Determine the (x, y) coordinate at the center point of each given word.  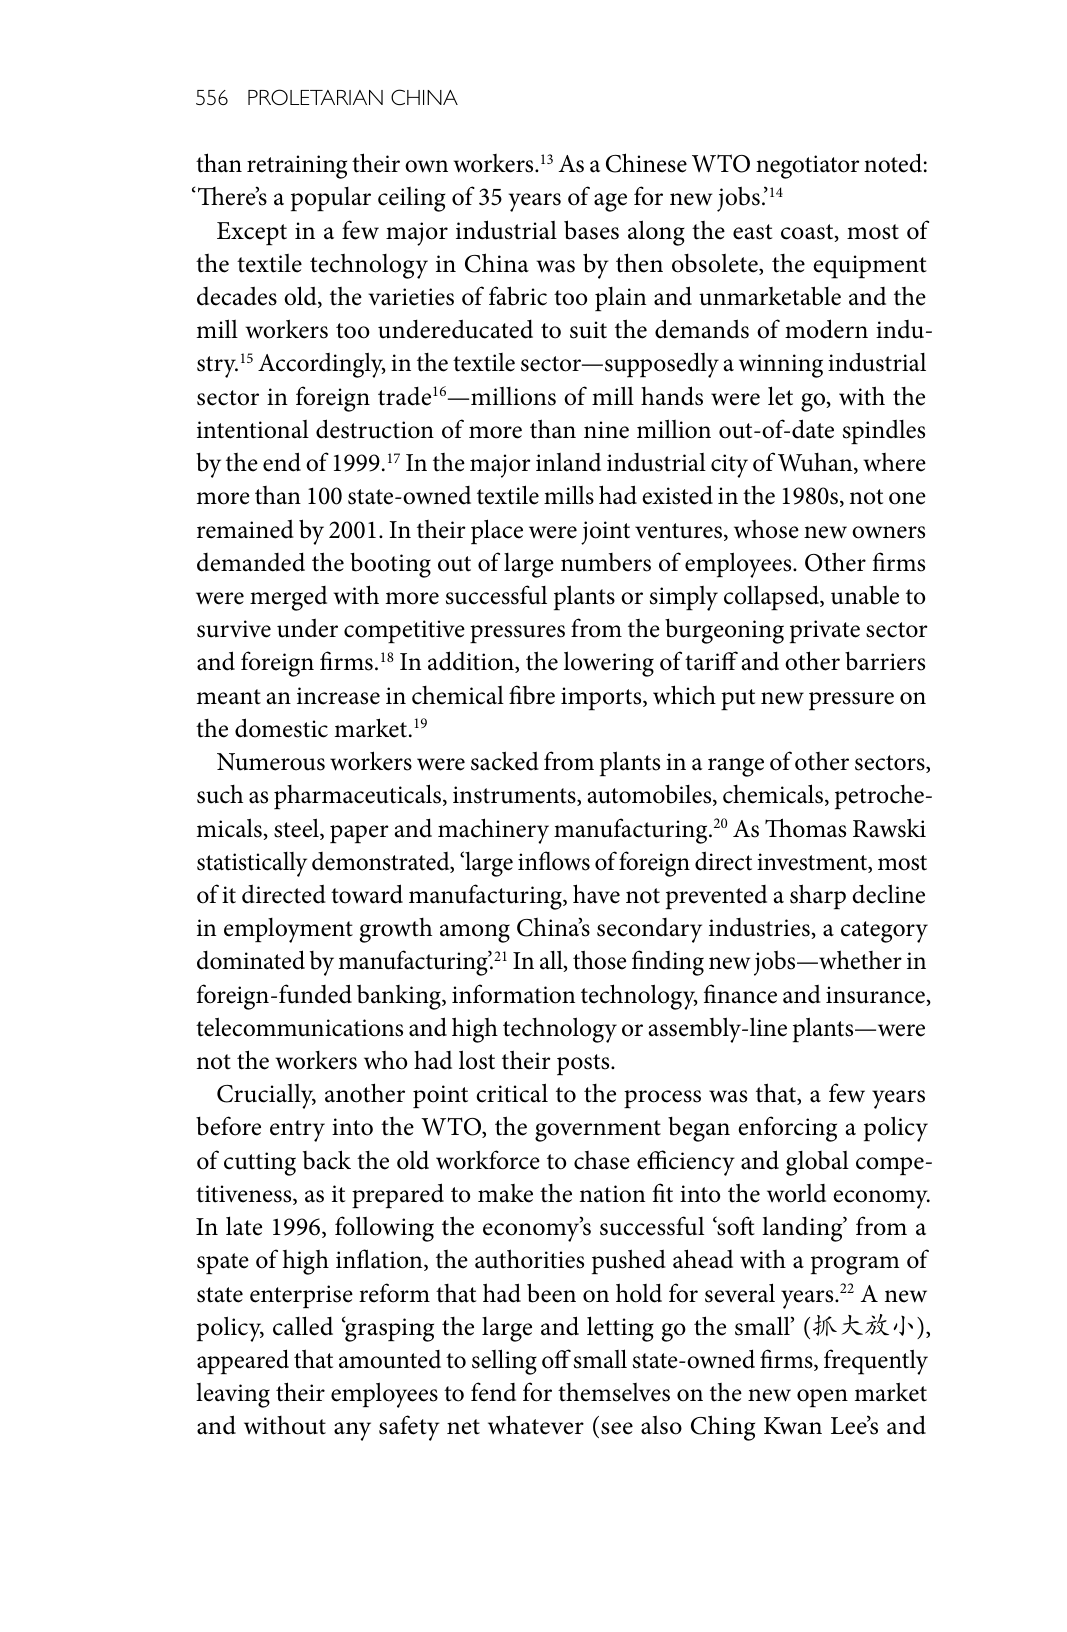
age (610, 202)
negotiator (807, 167)
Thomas (805, 828)
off (556, 1359)
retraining (297, 167)
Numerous (271, 762)
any (352, 1431)
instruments (515, 796)
